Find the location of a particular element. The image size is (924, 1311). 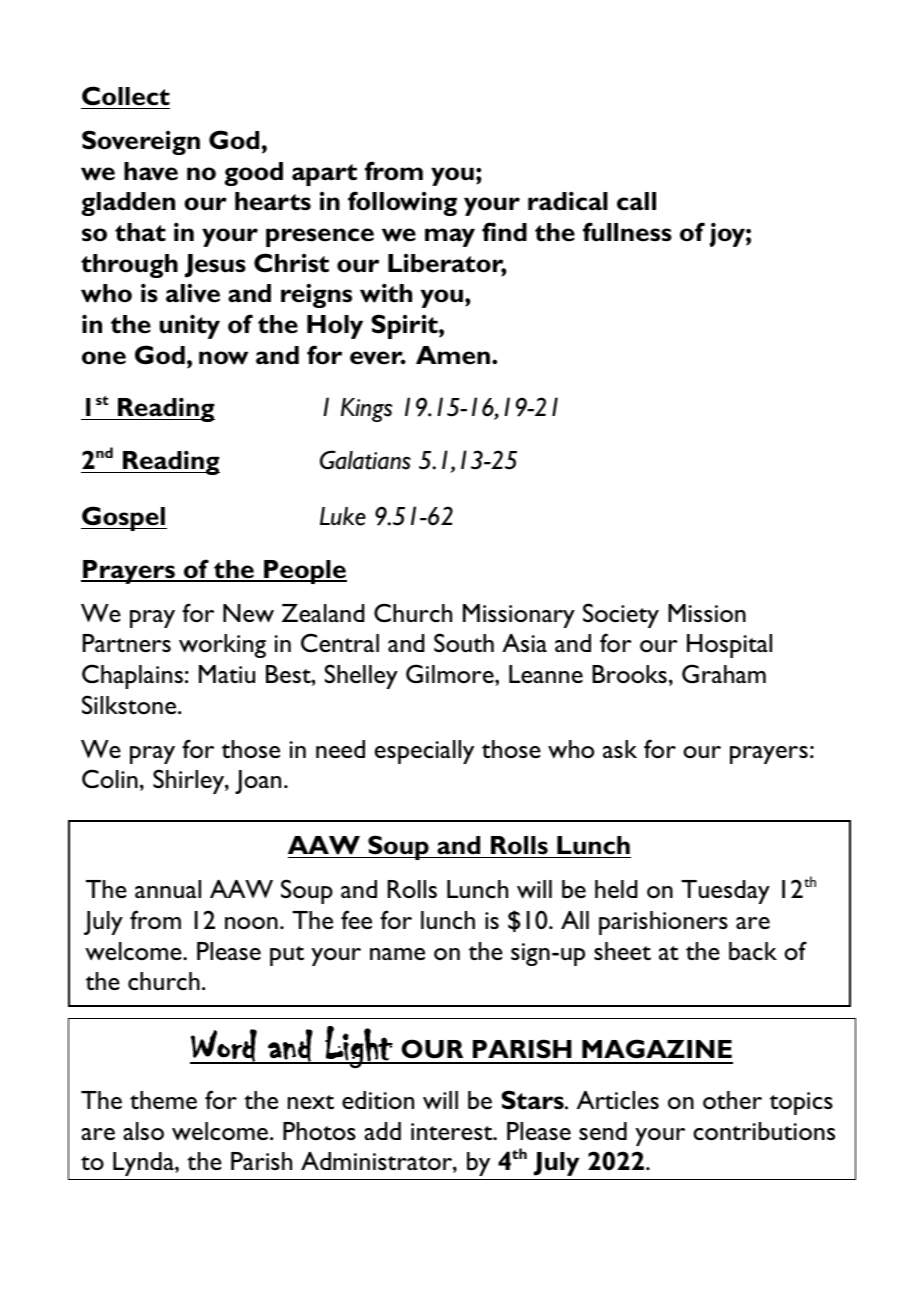

Tuesday is located at coordinates (725, 892).
